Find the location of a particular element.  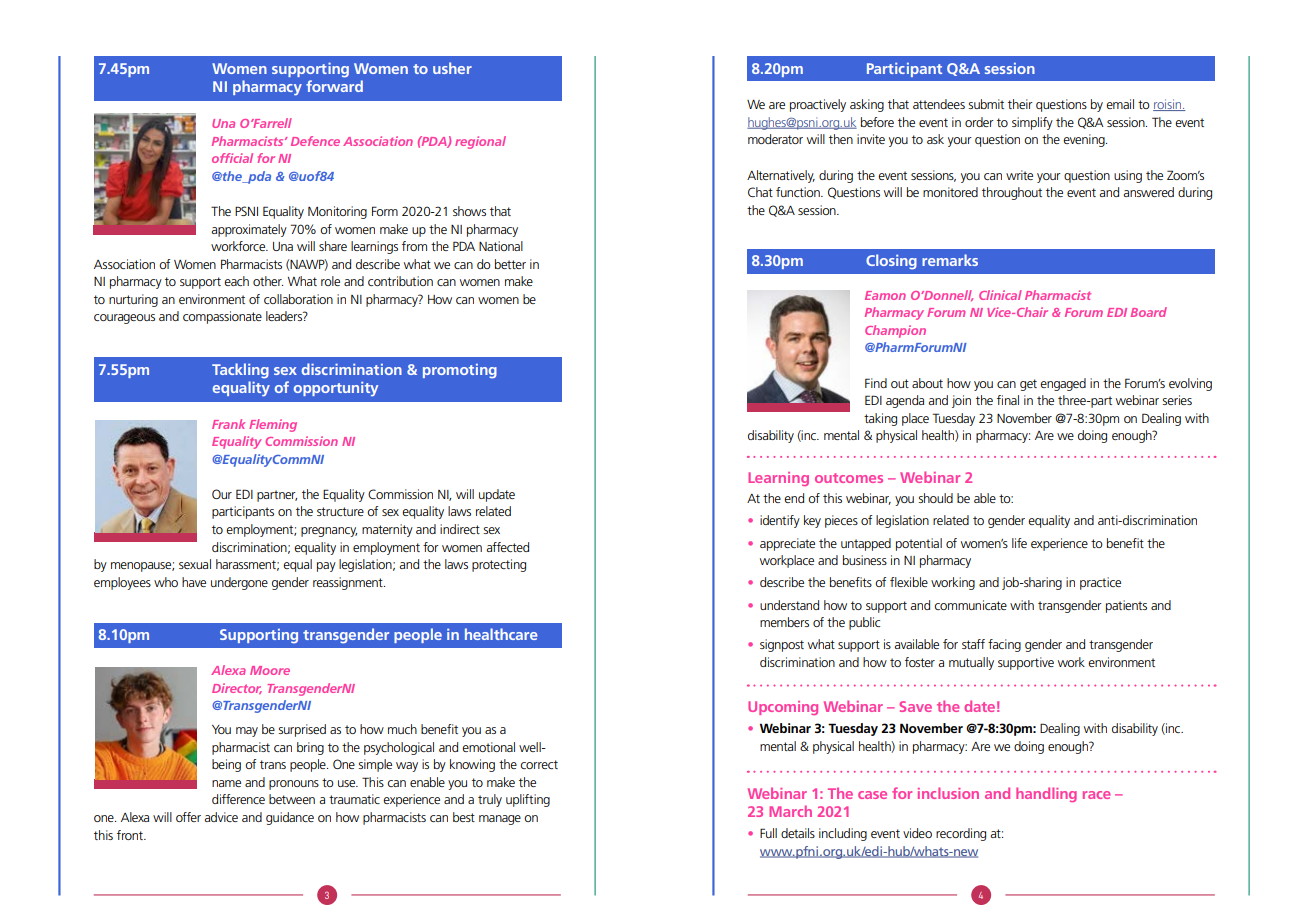

Fleming is located at coordinates (273, 425).
